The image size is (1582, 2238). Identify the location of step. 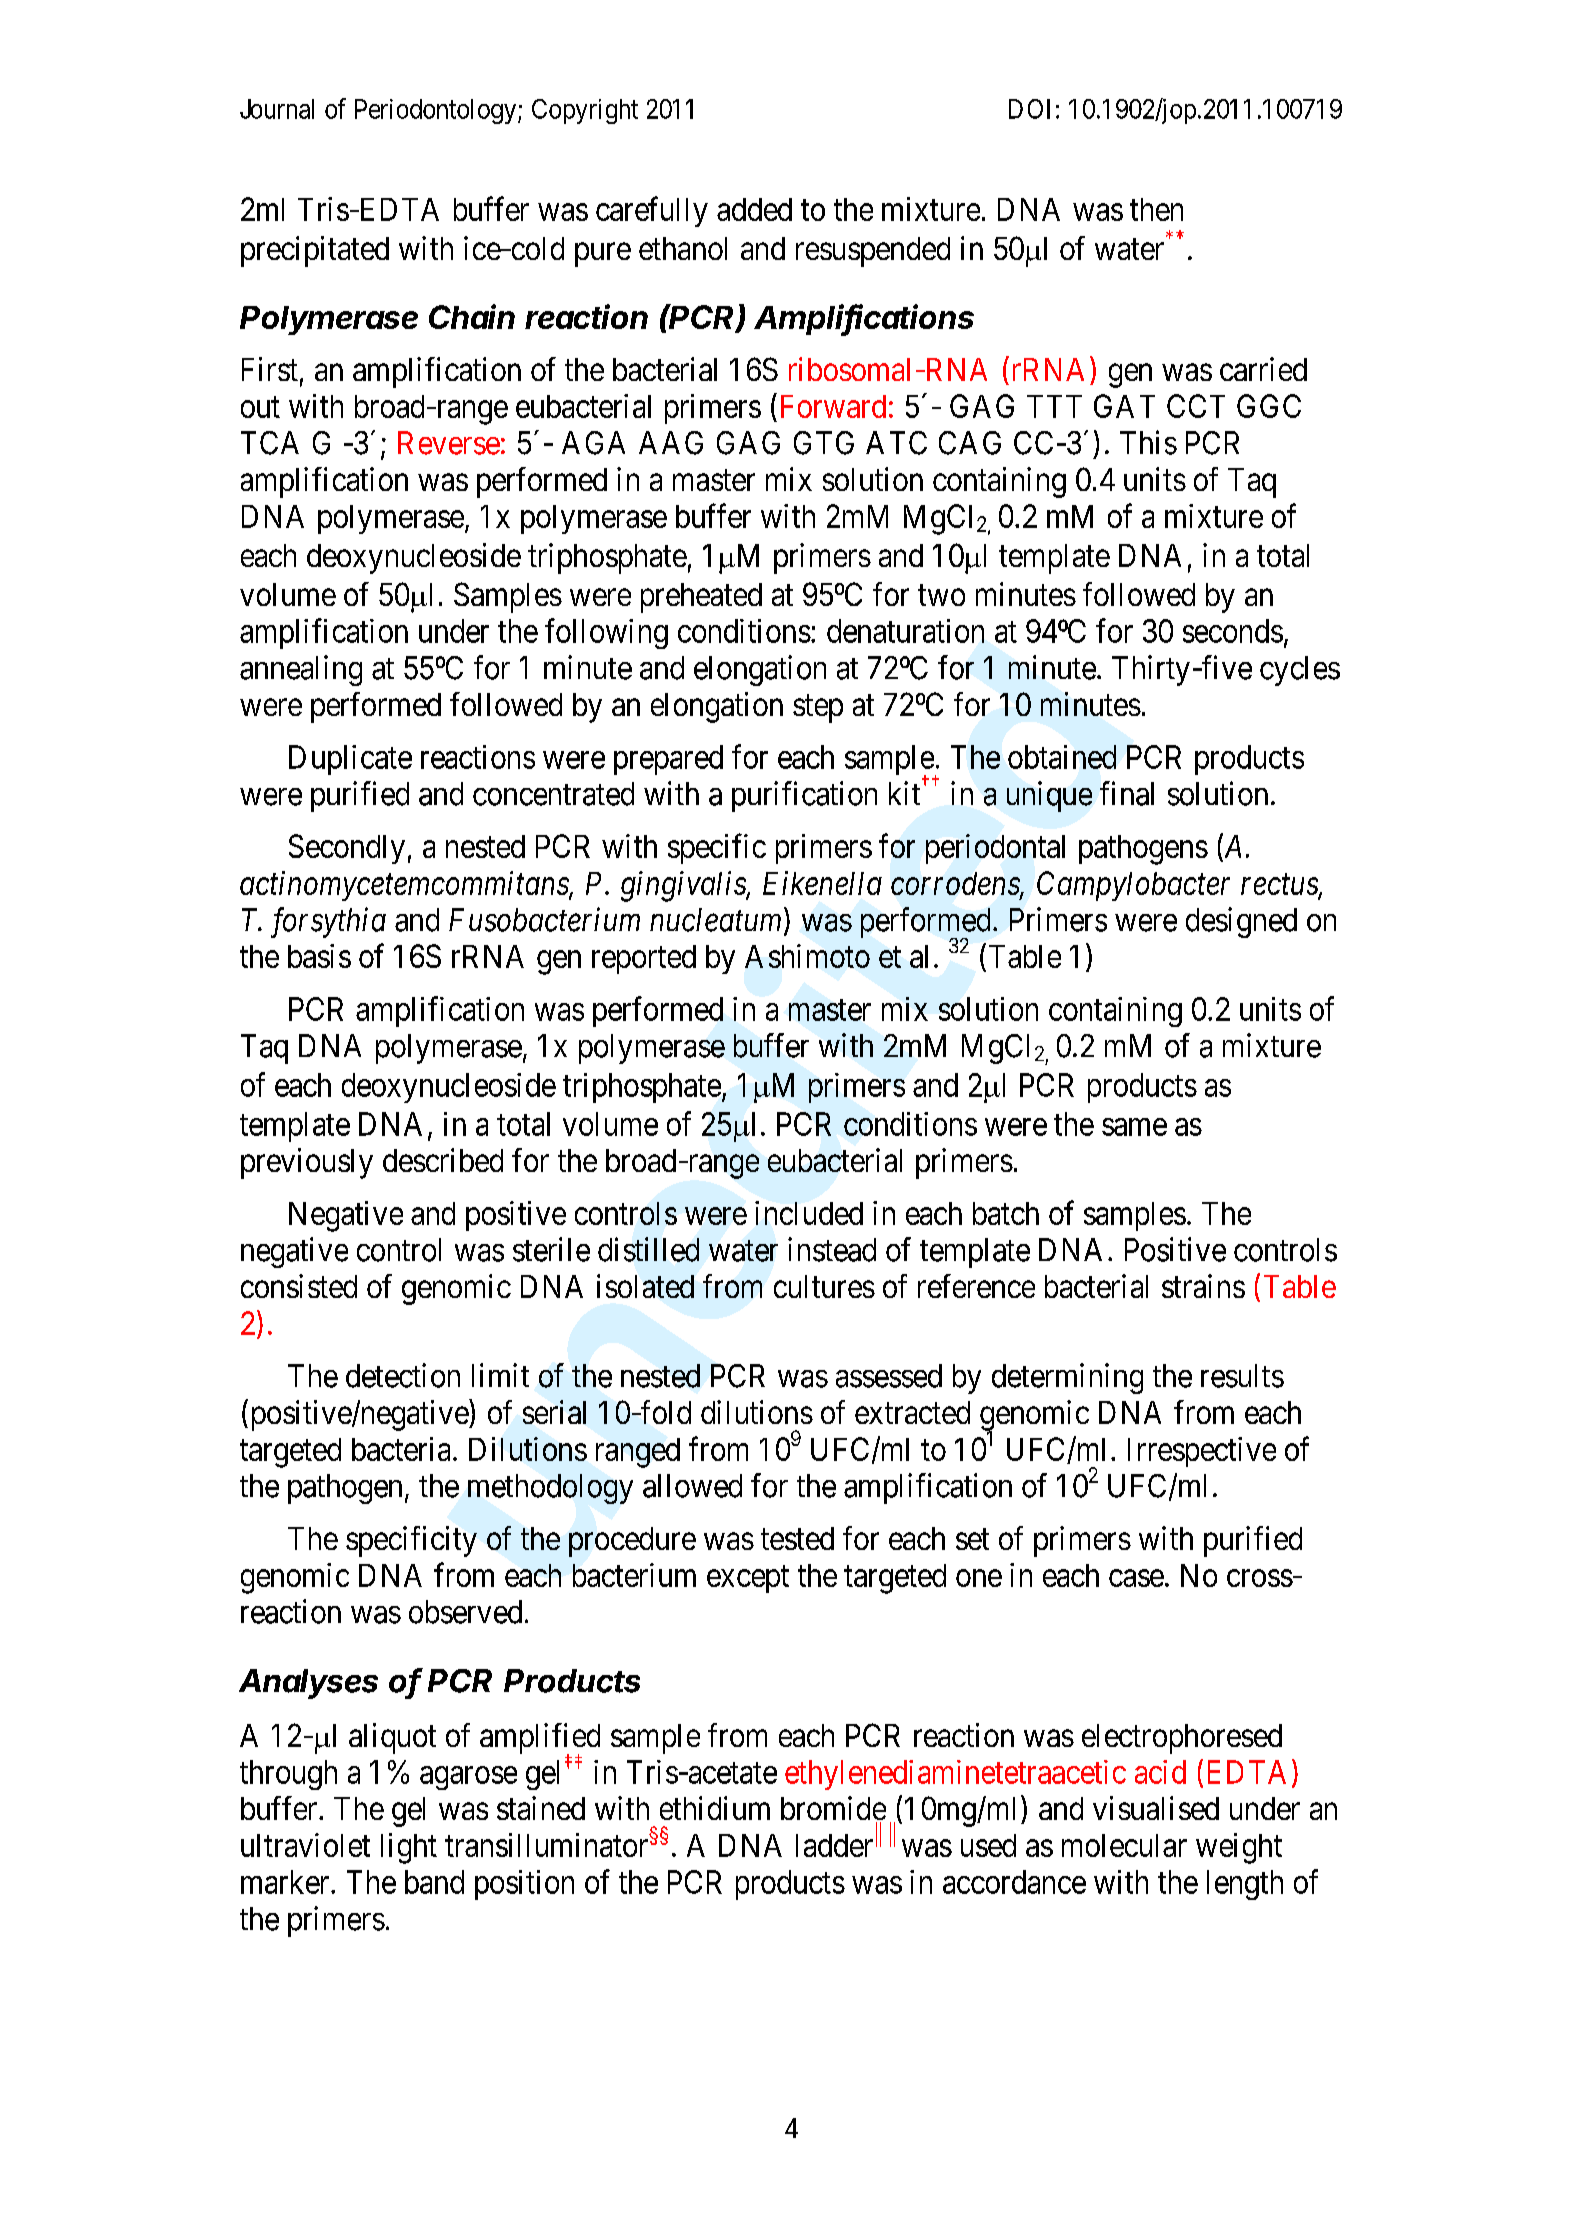
(818, 709).
